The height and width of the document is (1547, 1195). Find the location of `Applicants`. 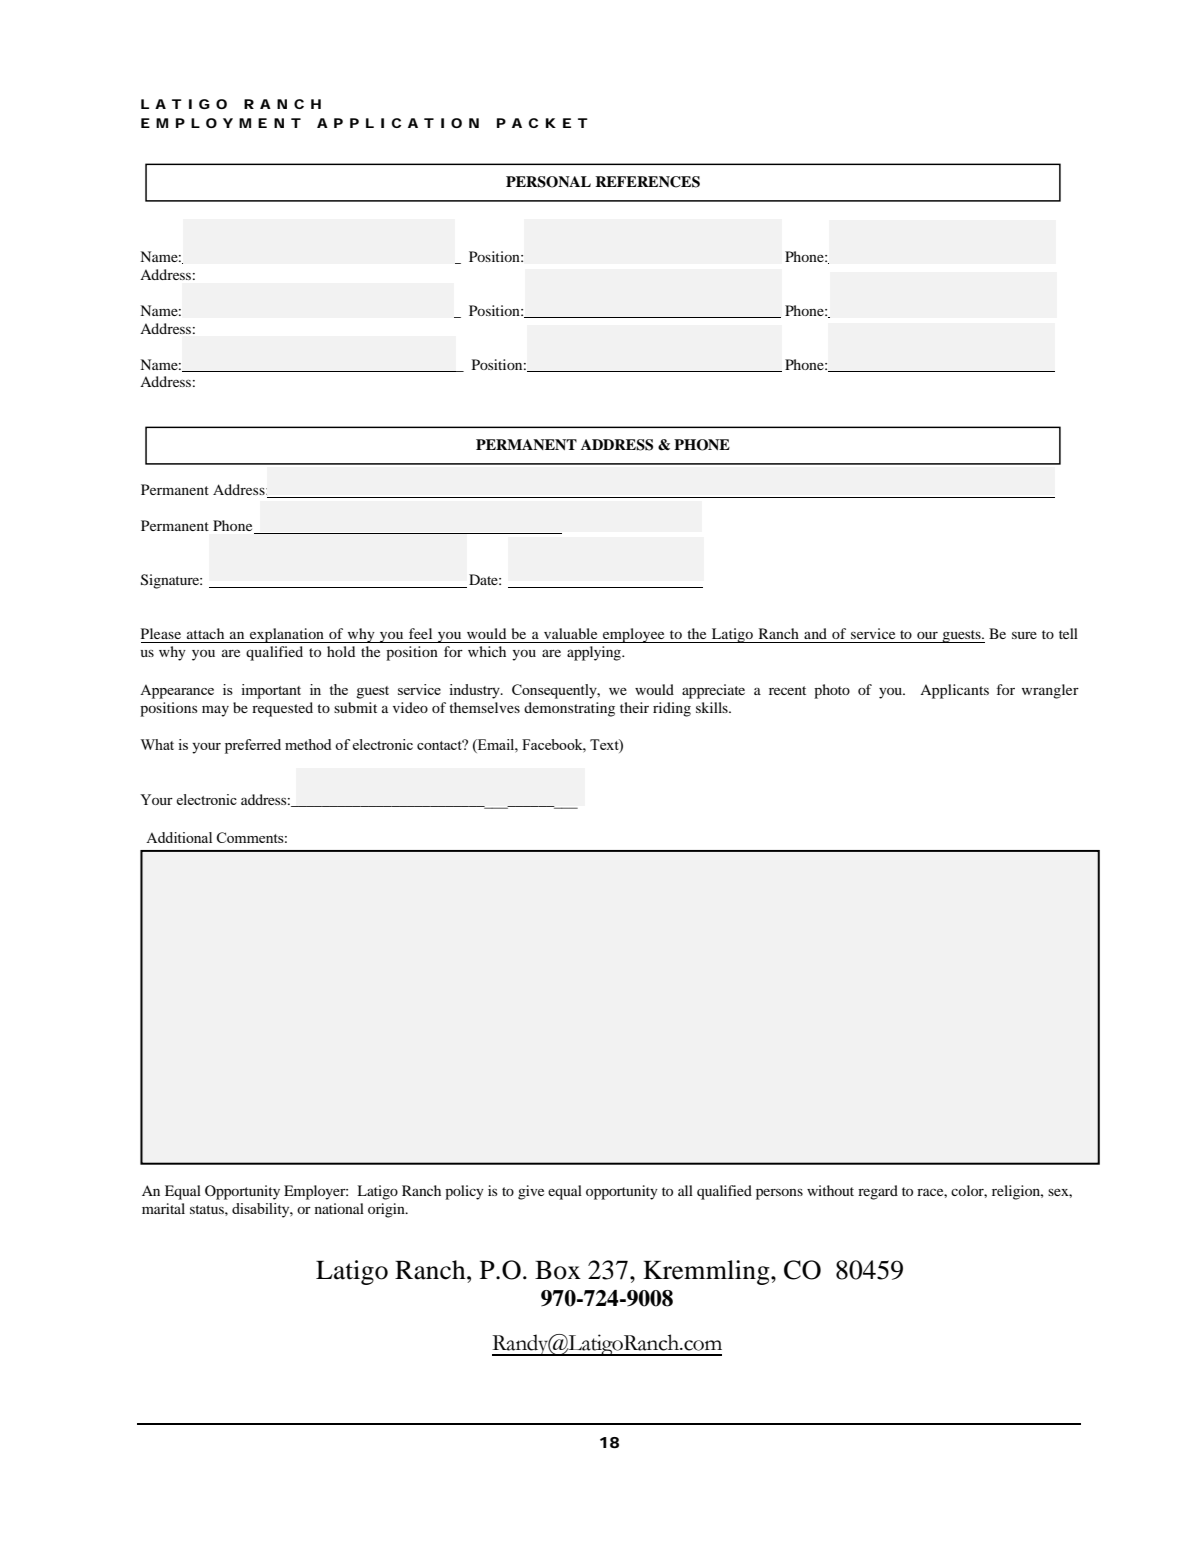

Applicants is located at coordinates (954, 691).
